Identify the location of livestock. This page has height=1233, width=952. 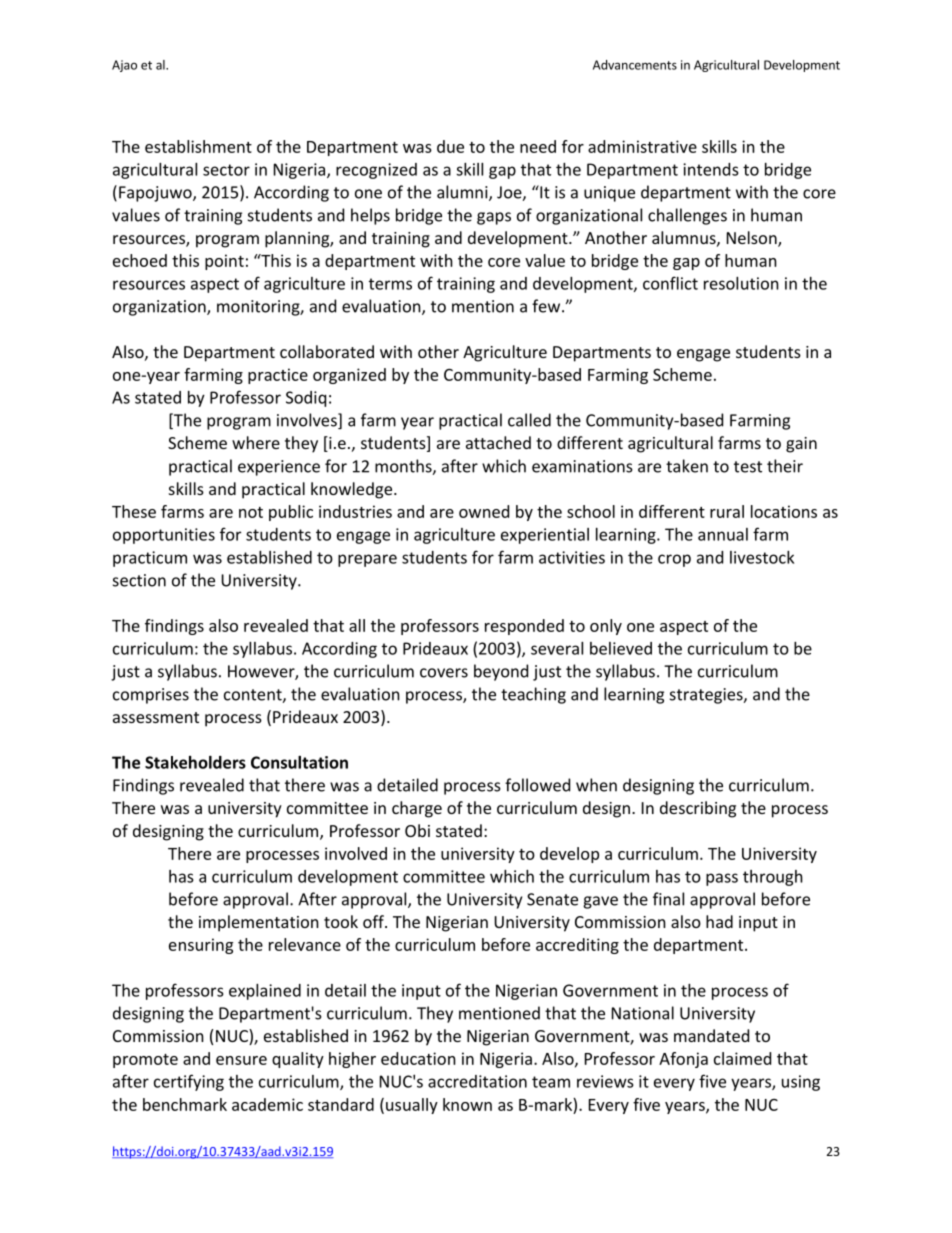
(762, 557).
